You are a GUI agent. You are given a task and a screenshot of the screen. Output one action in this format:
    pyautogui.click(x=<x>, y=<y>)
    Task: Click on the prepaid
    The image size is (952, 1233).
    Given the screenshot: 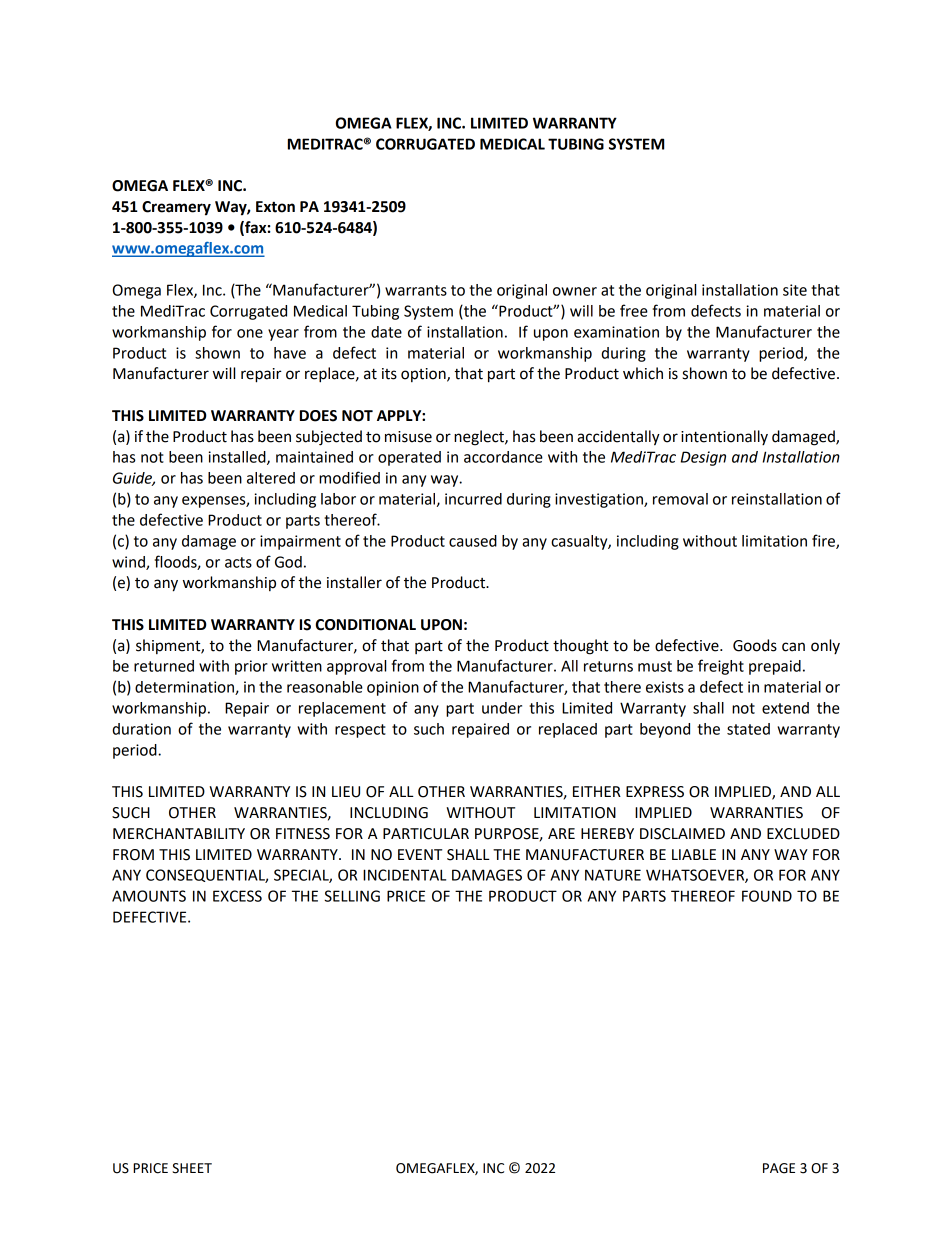 What is the action you would take?
    pyautogui.click(x=775, y=667)
